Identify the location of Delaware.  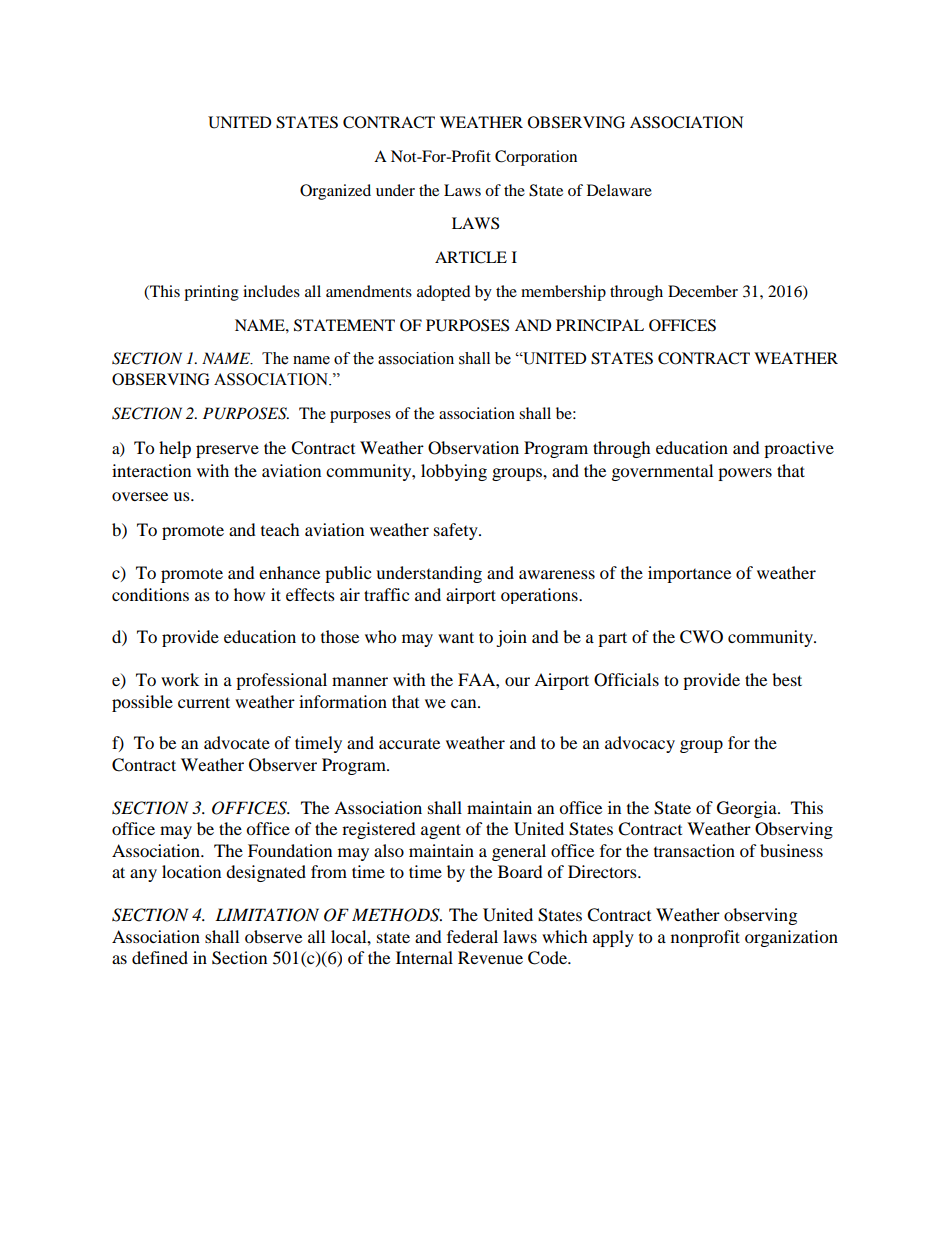
(619, 190).
